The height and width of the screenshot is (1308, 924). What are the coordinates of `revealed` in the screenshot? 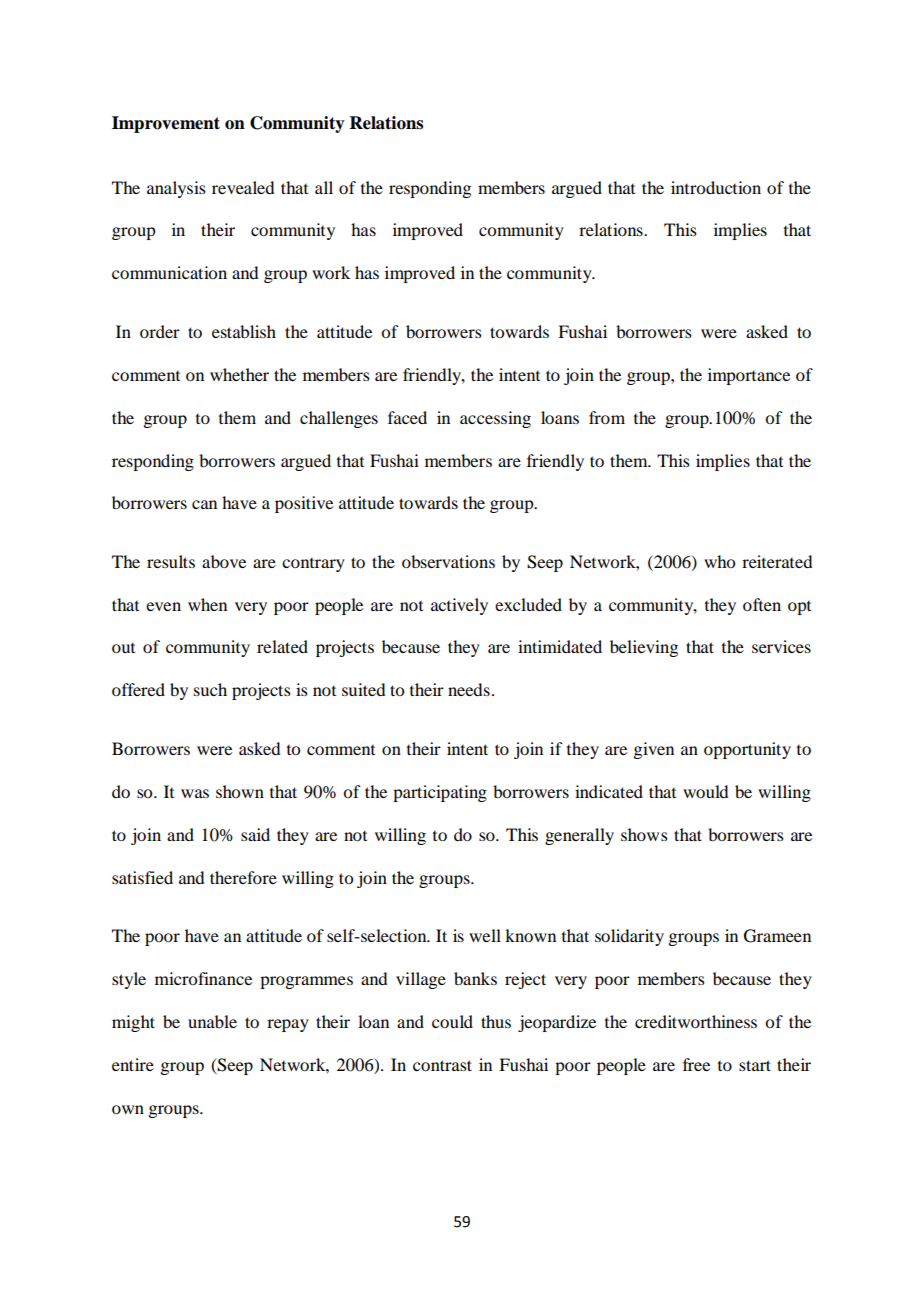 It's located at (243, 187).
